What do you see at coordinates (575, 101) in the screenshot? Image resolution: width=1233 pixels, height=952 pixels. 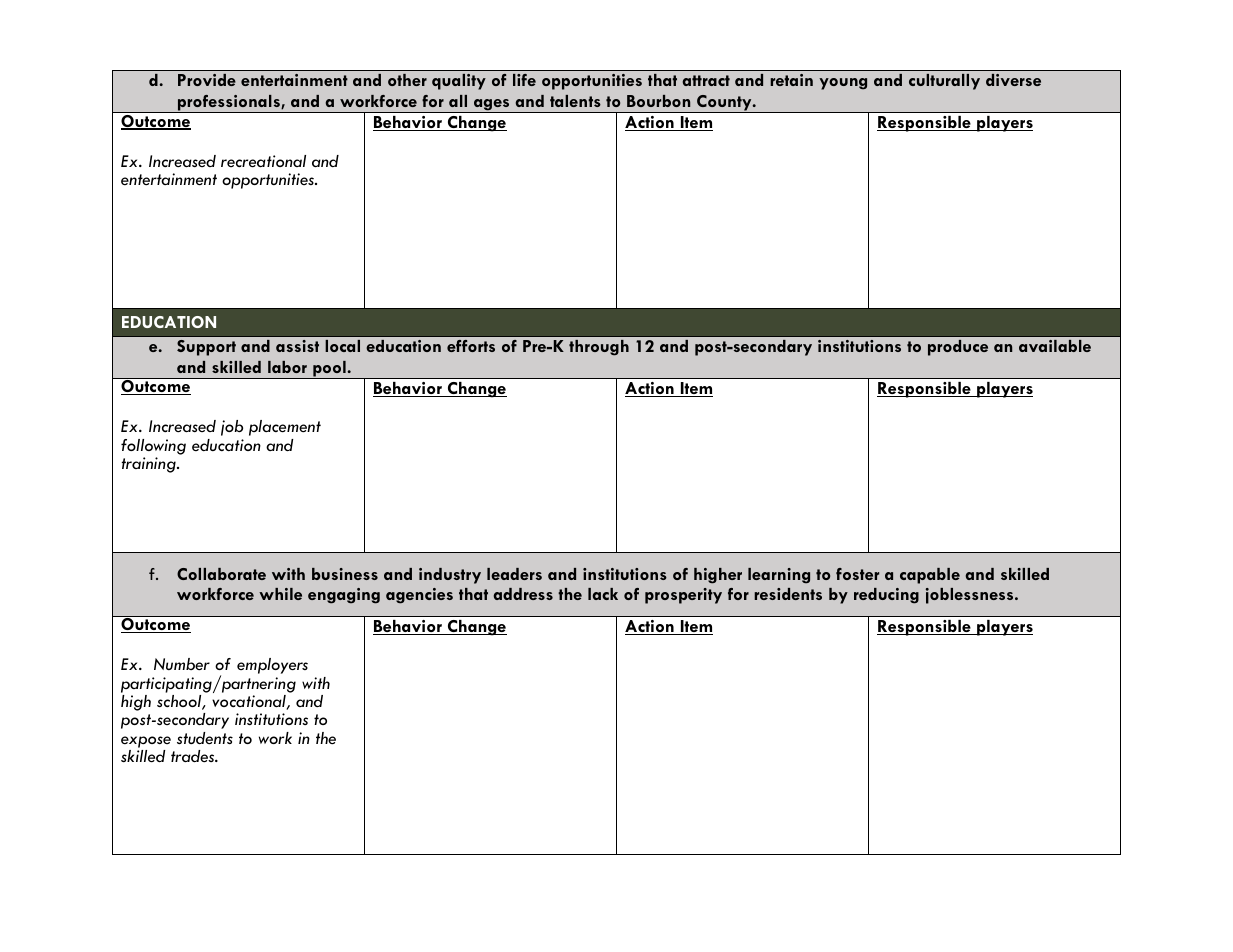 I see `talents` at bounding box center [575, 101].
